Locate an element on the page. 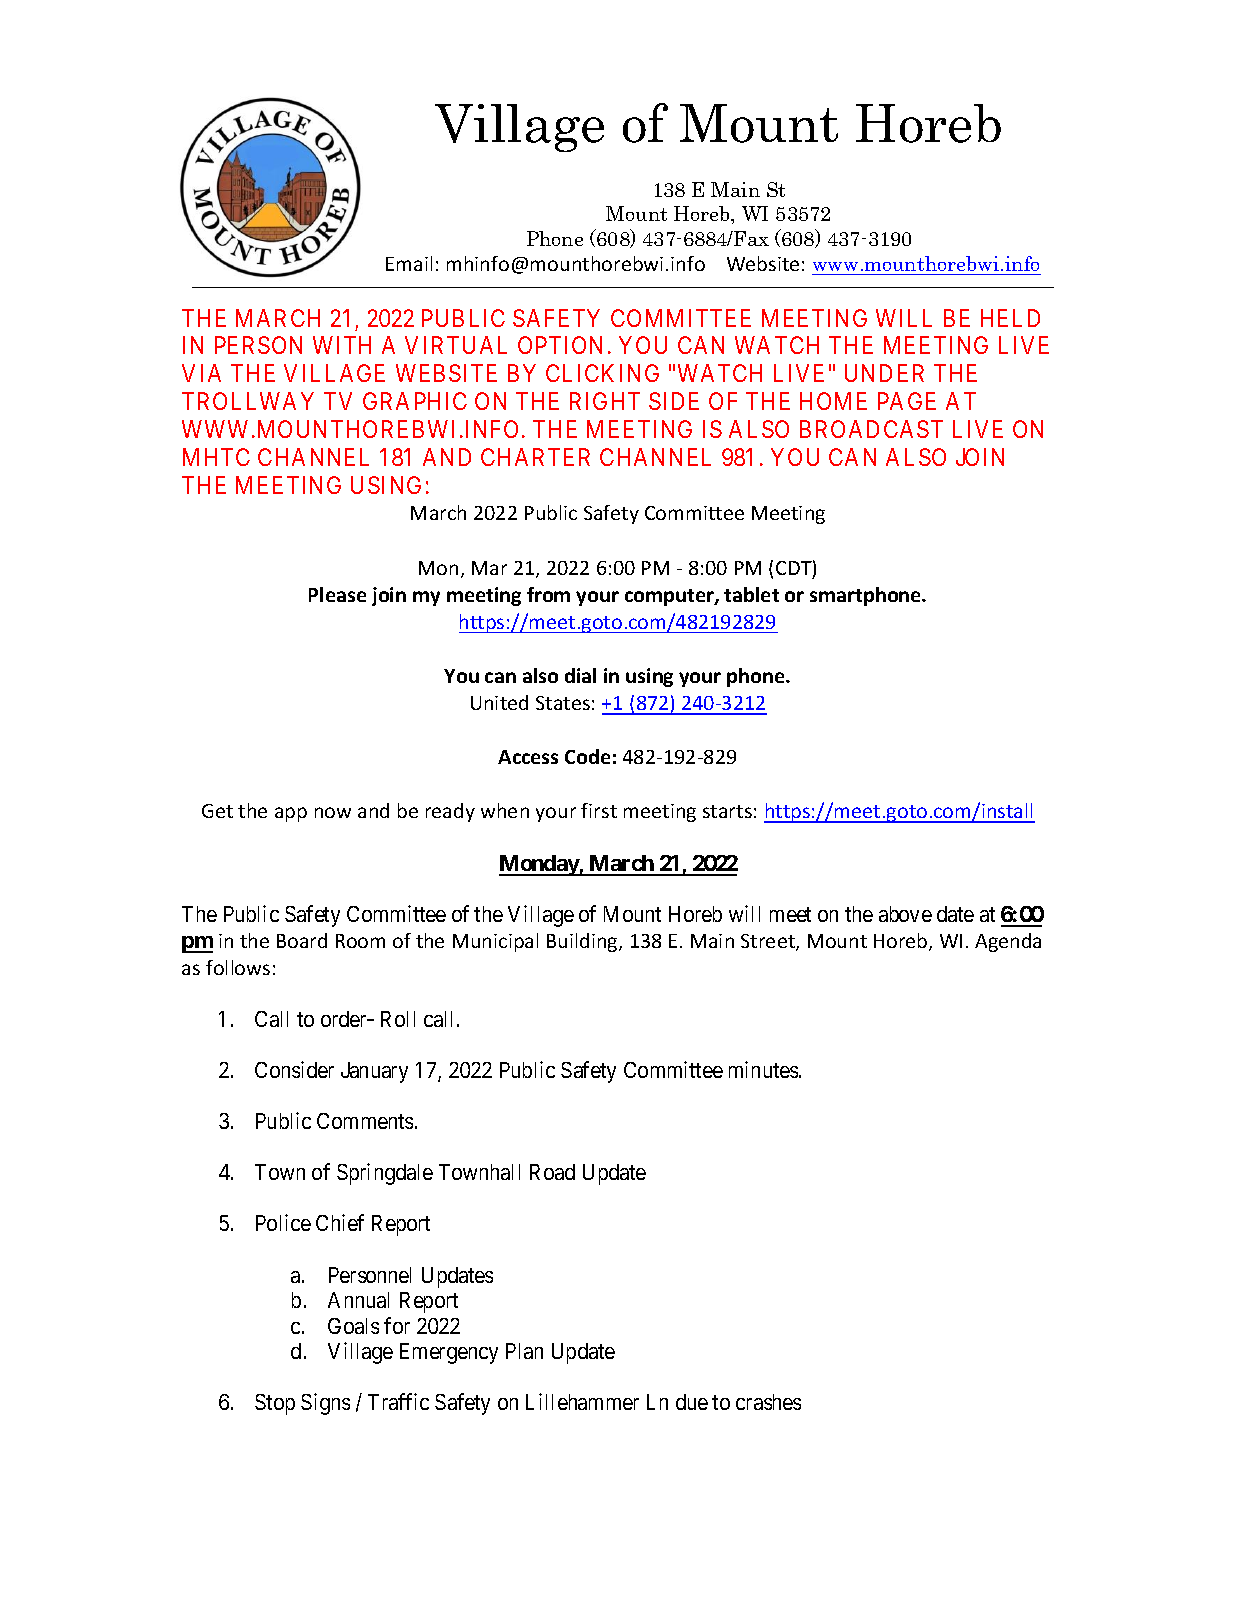  Agenda is located at coordinates (1008, 942).
